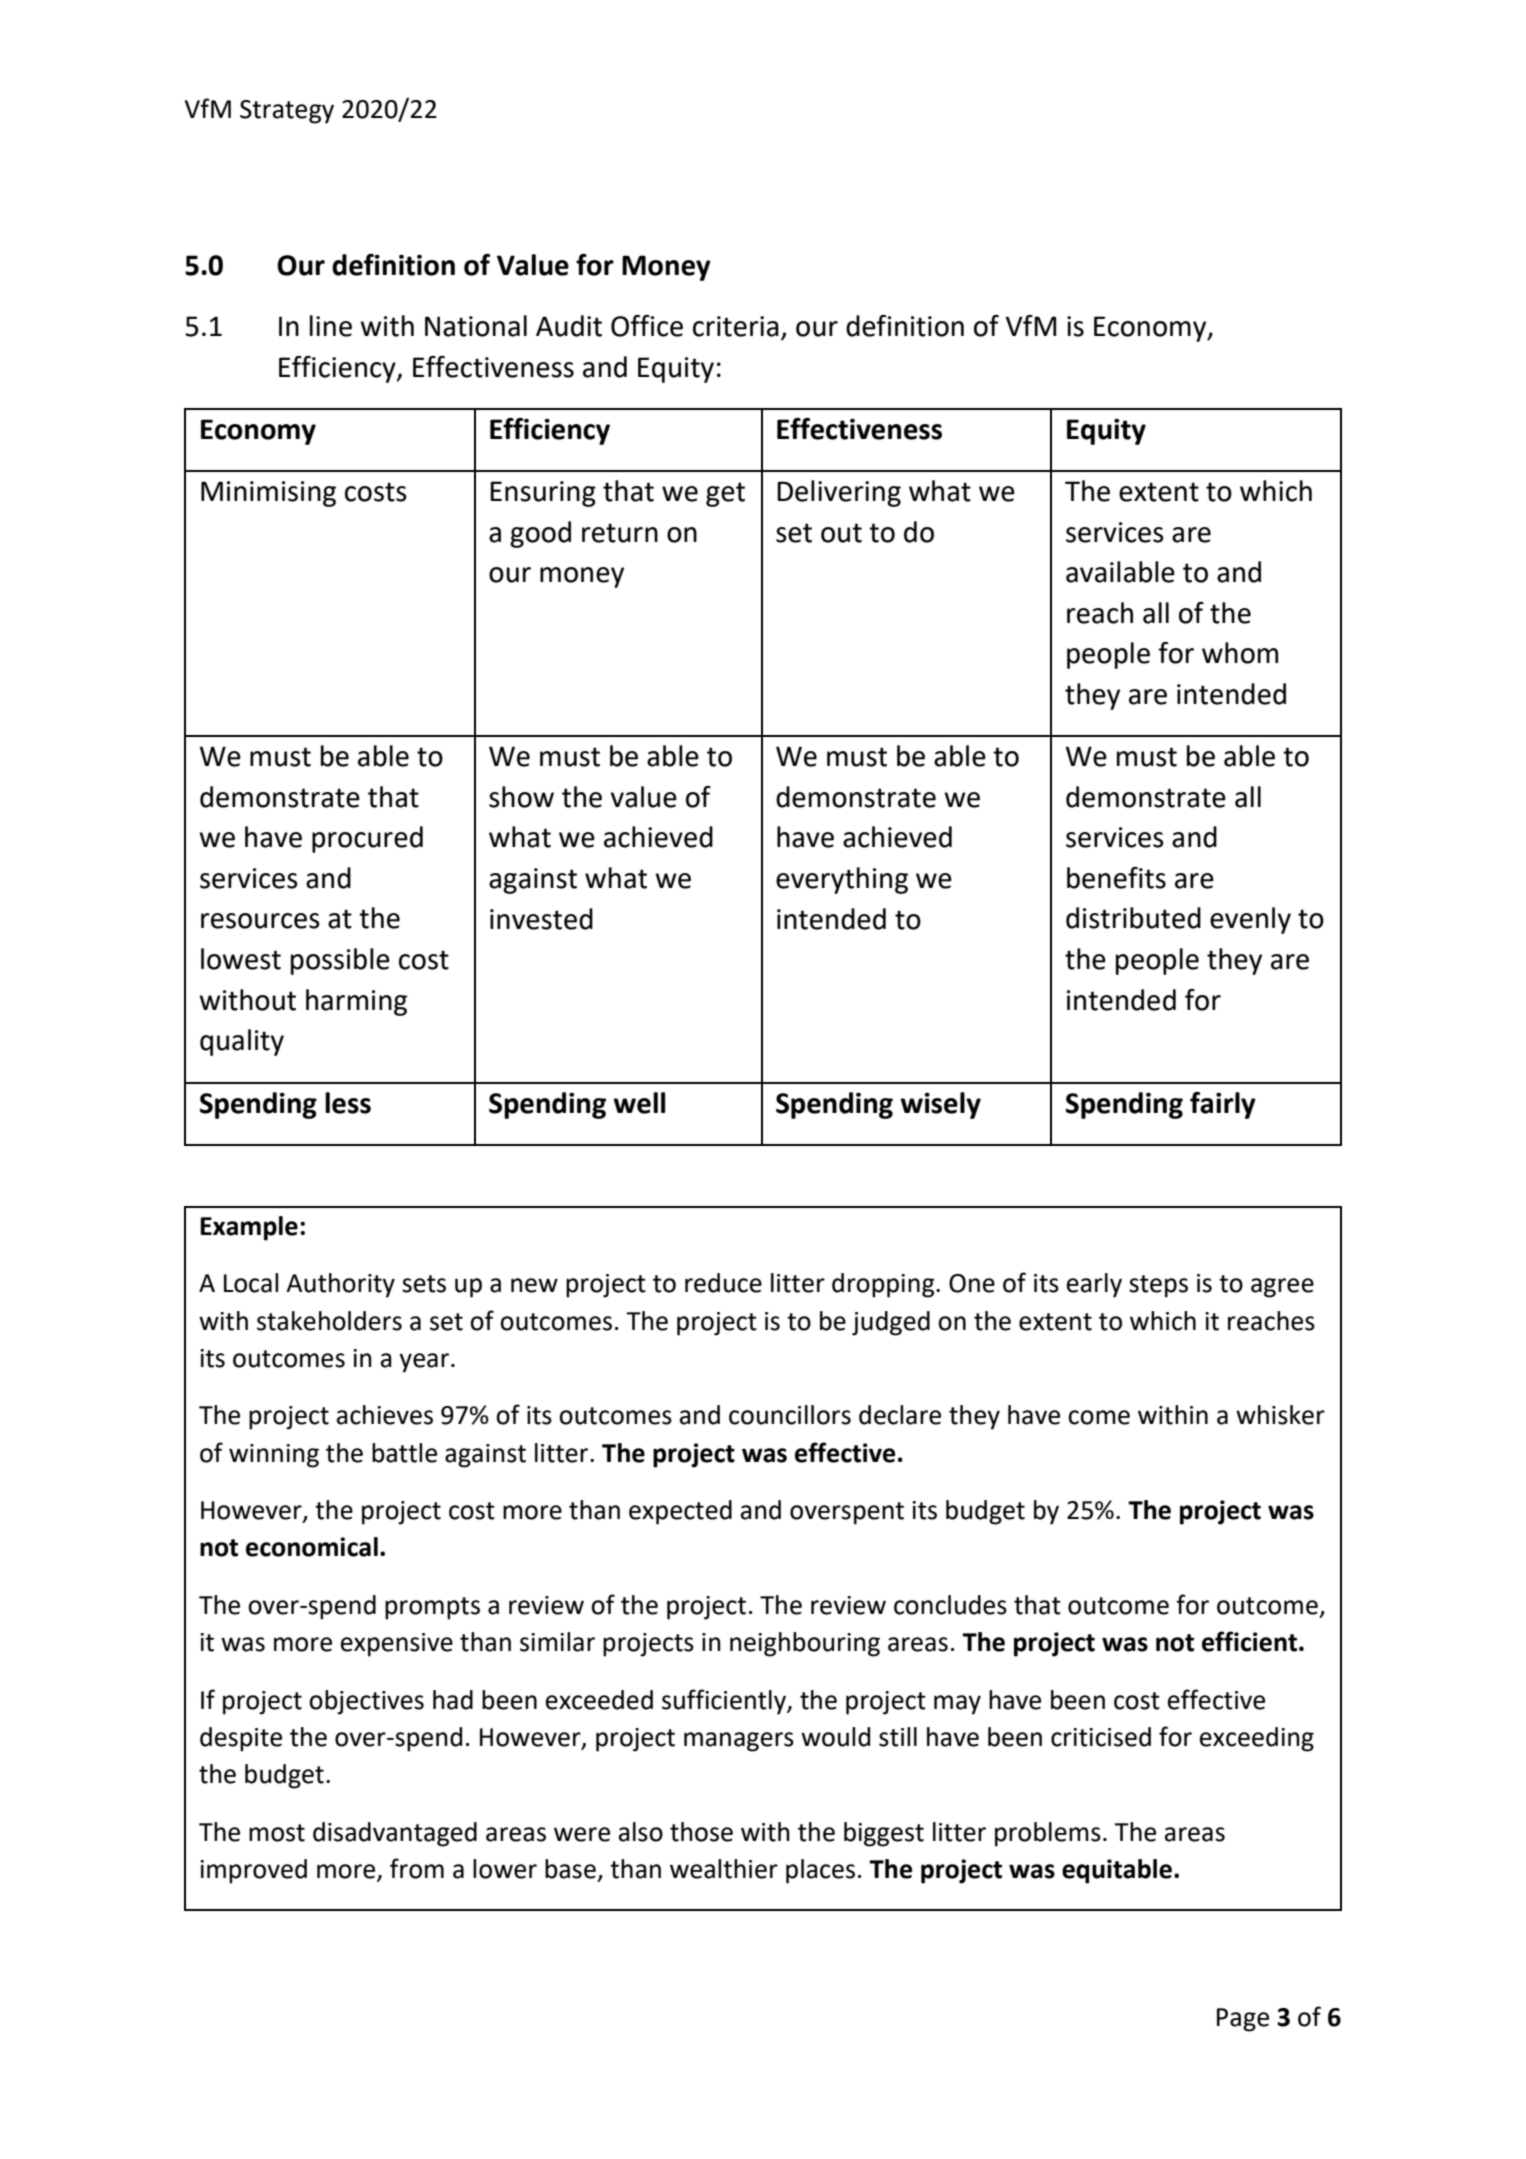 The image size is (1526, 2159). I want to click on from, so click(417, 1868).
